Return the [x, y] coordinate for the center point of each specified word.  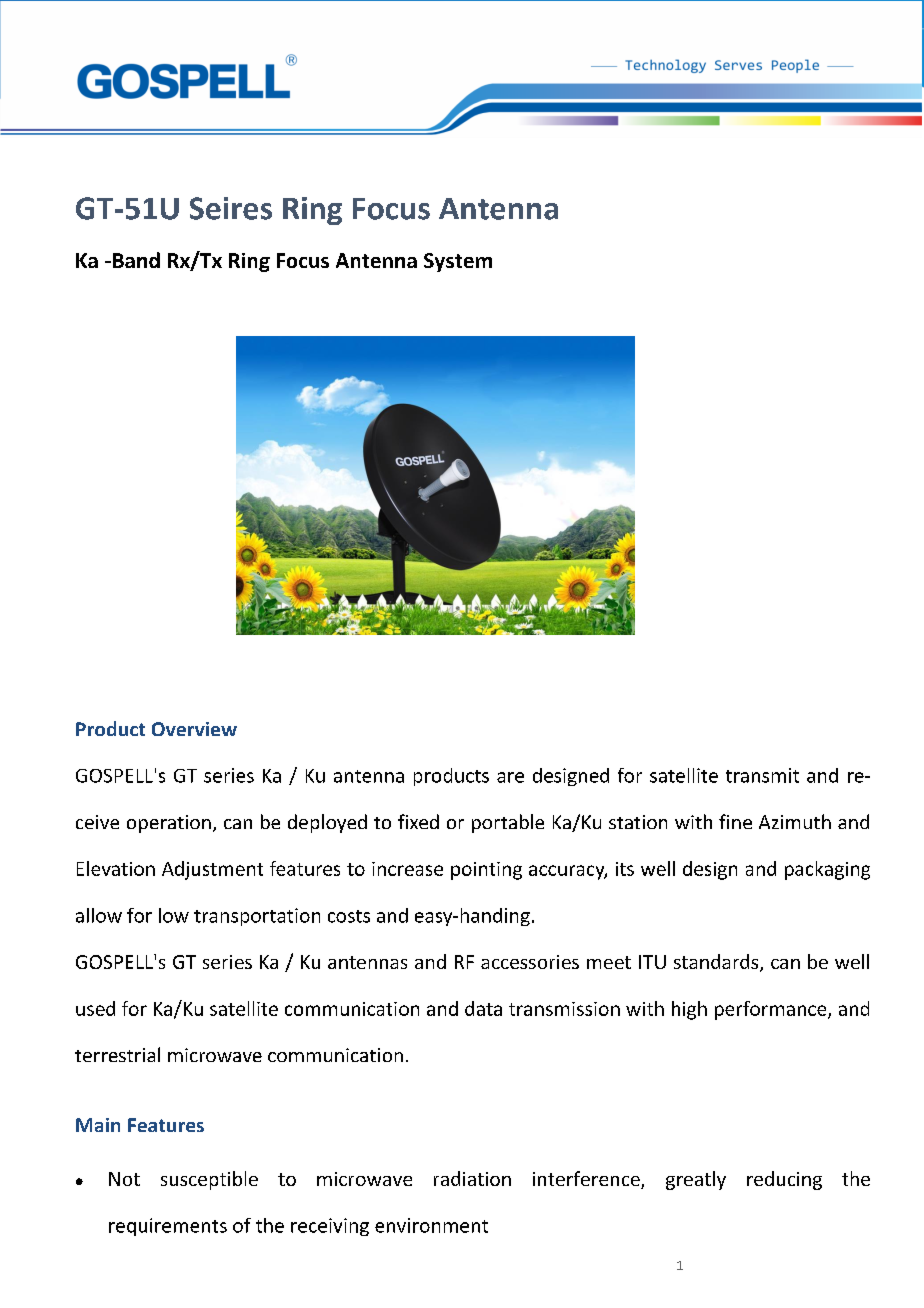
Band [136, 260]
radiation [472, 1178]
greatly [696, 1180]
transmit [762, 775]
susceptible [209, 1180]
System [458, 262]
